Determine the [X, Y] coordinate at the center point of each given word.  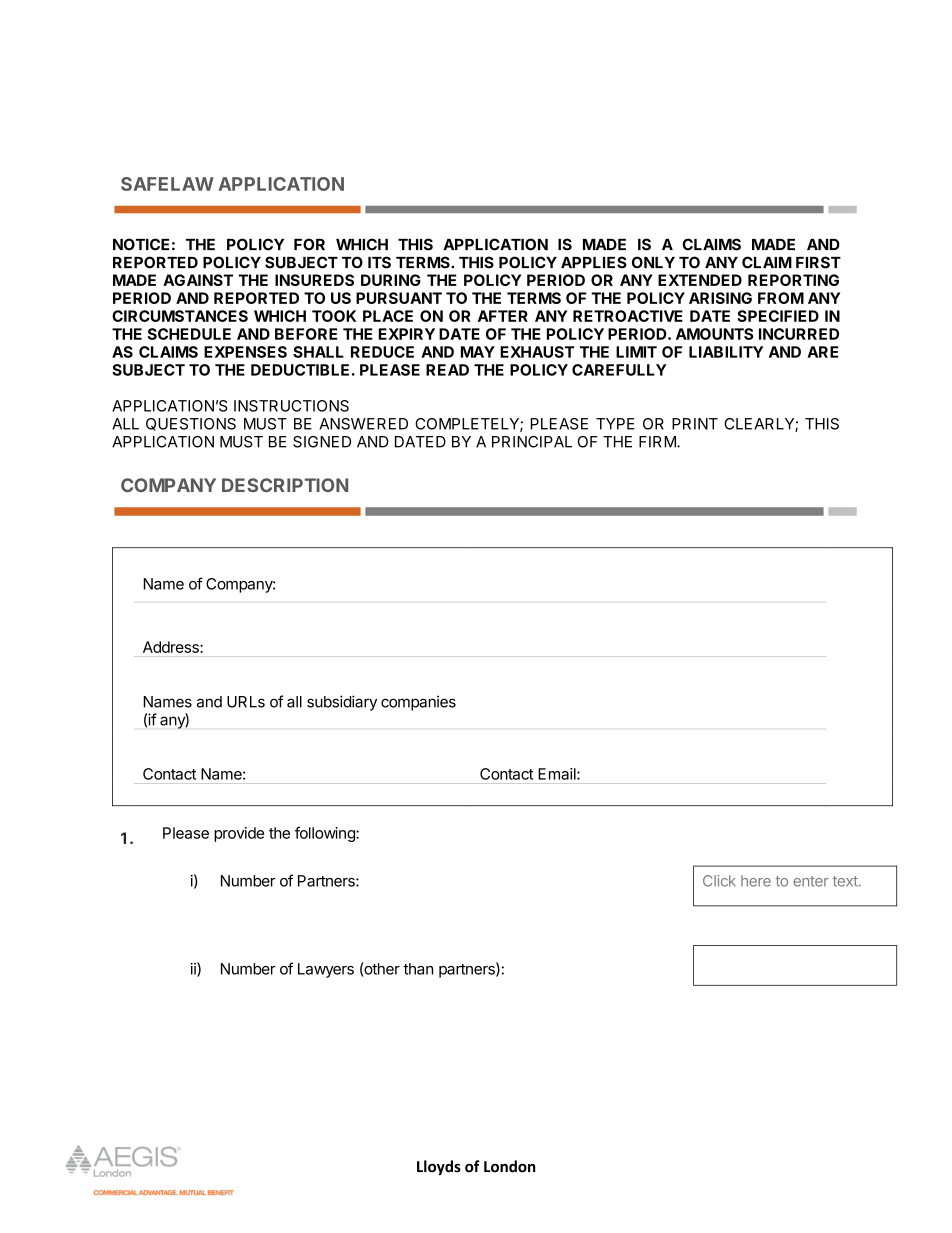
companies [418, 703]
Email [558, 774]
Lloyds [439, 1167]
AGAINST [198, 280]
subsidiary [342, 703]
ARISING [720, 298]
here [756, 881]
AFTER [503, 316]
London [510, 1166]
